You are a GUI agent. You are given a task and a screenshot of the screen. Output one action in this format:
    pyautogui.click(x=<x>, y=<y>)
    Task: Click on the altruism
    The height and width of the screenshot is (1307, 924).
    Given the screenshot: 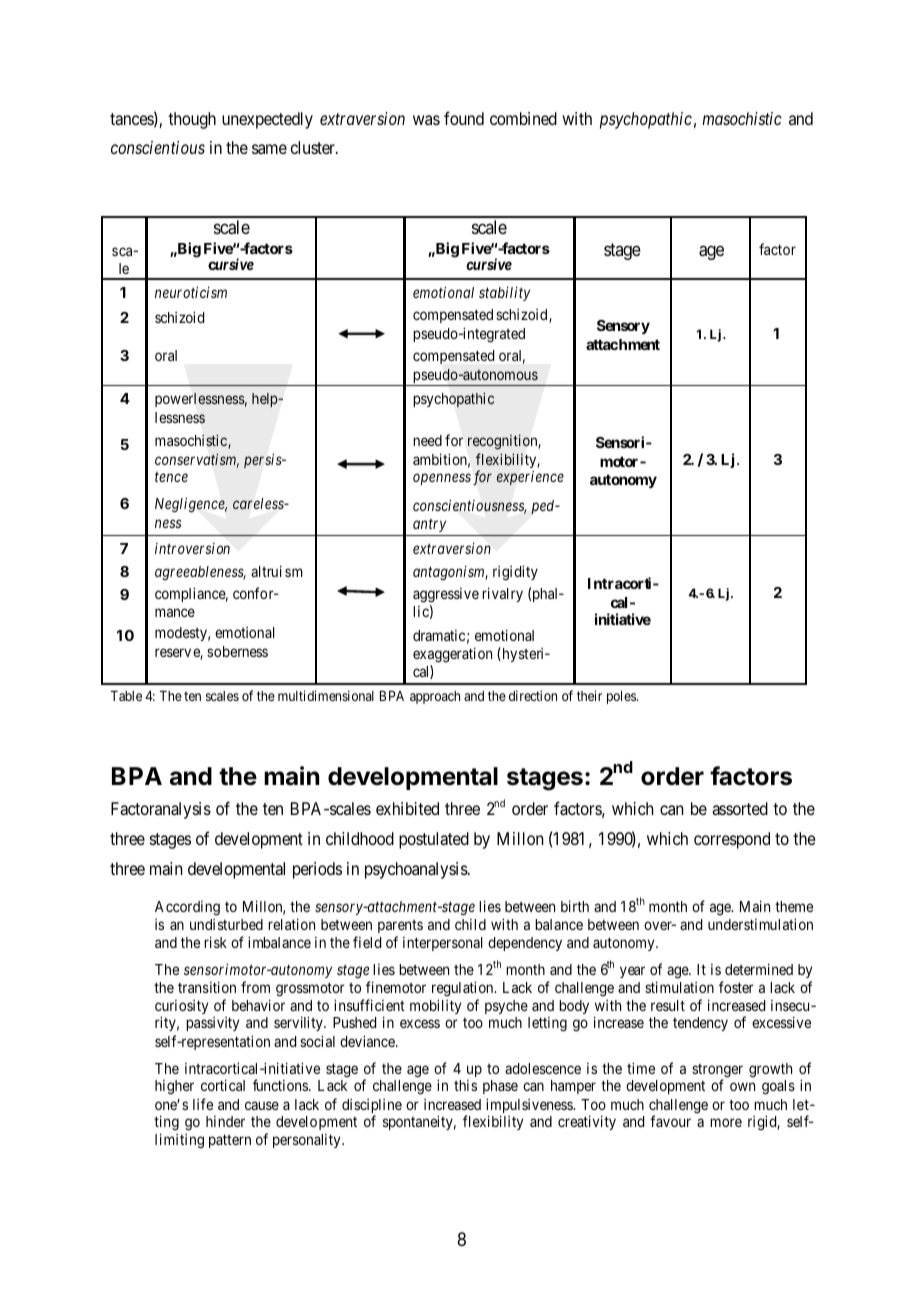 What is the action you would take?
    pyautogui.click(x=277, y=571)
